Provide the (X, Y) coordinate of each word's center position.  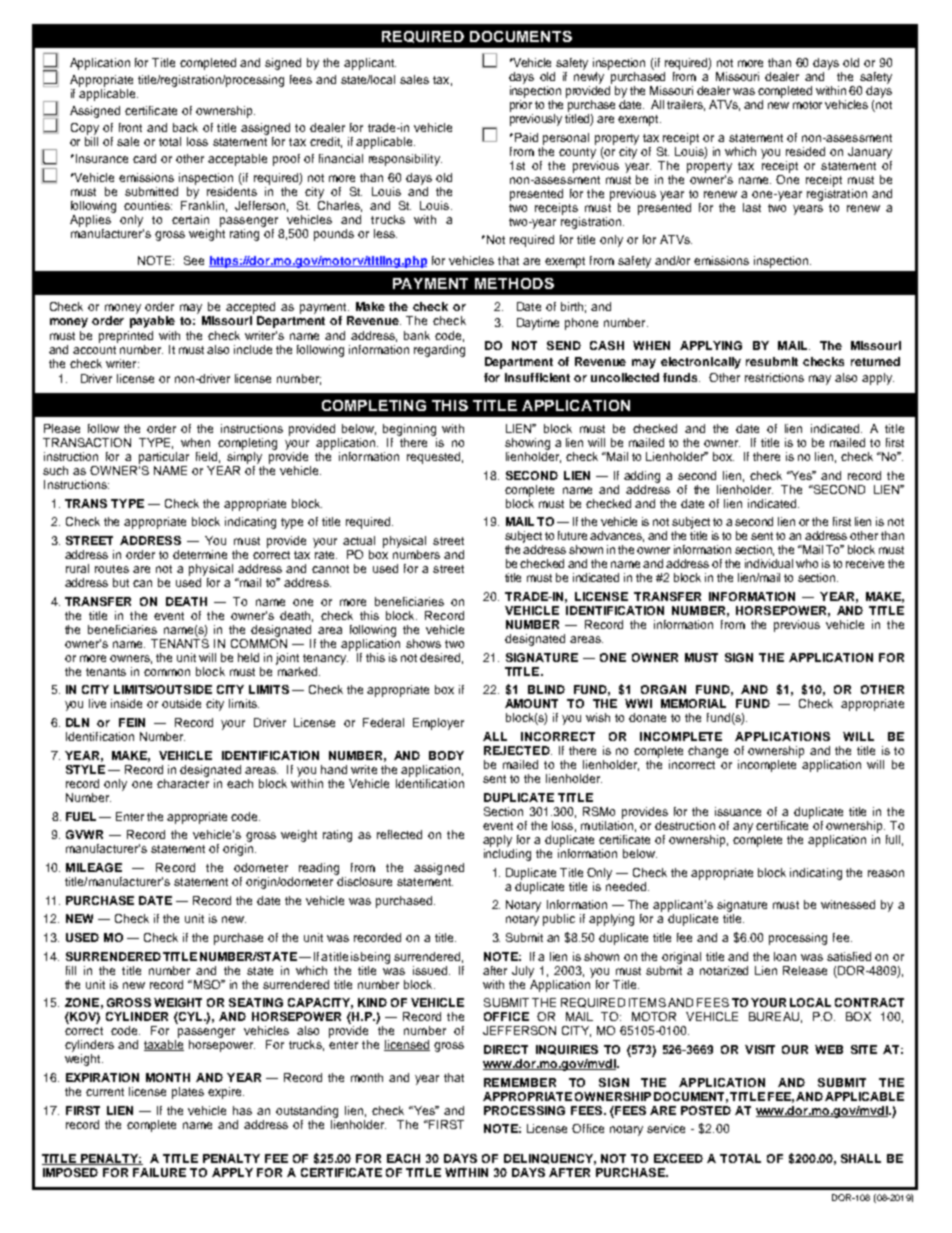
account (94, 350)
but (121, 582)
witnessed (848, 904)
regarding (439, 351)
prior (521, 106)
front (130, 127)
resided (805, 151)
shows (423, 643)
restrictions (774, 377)
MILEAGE (94, 867)
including (507, 855)
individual (769, 563)
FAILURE (159, 1172)
